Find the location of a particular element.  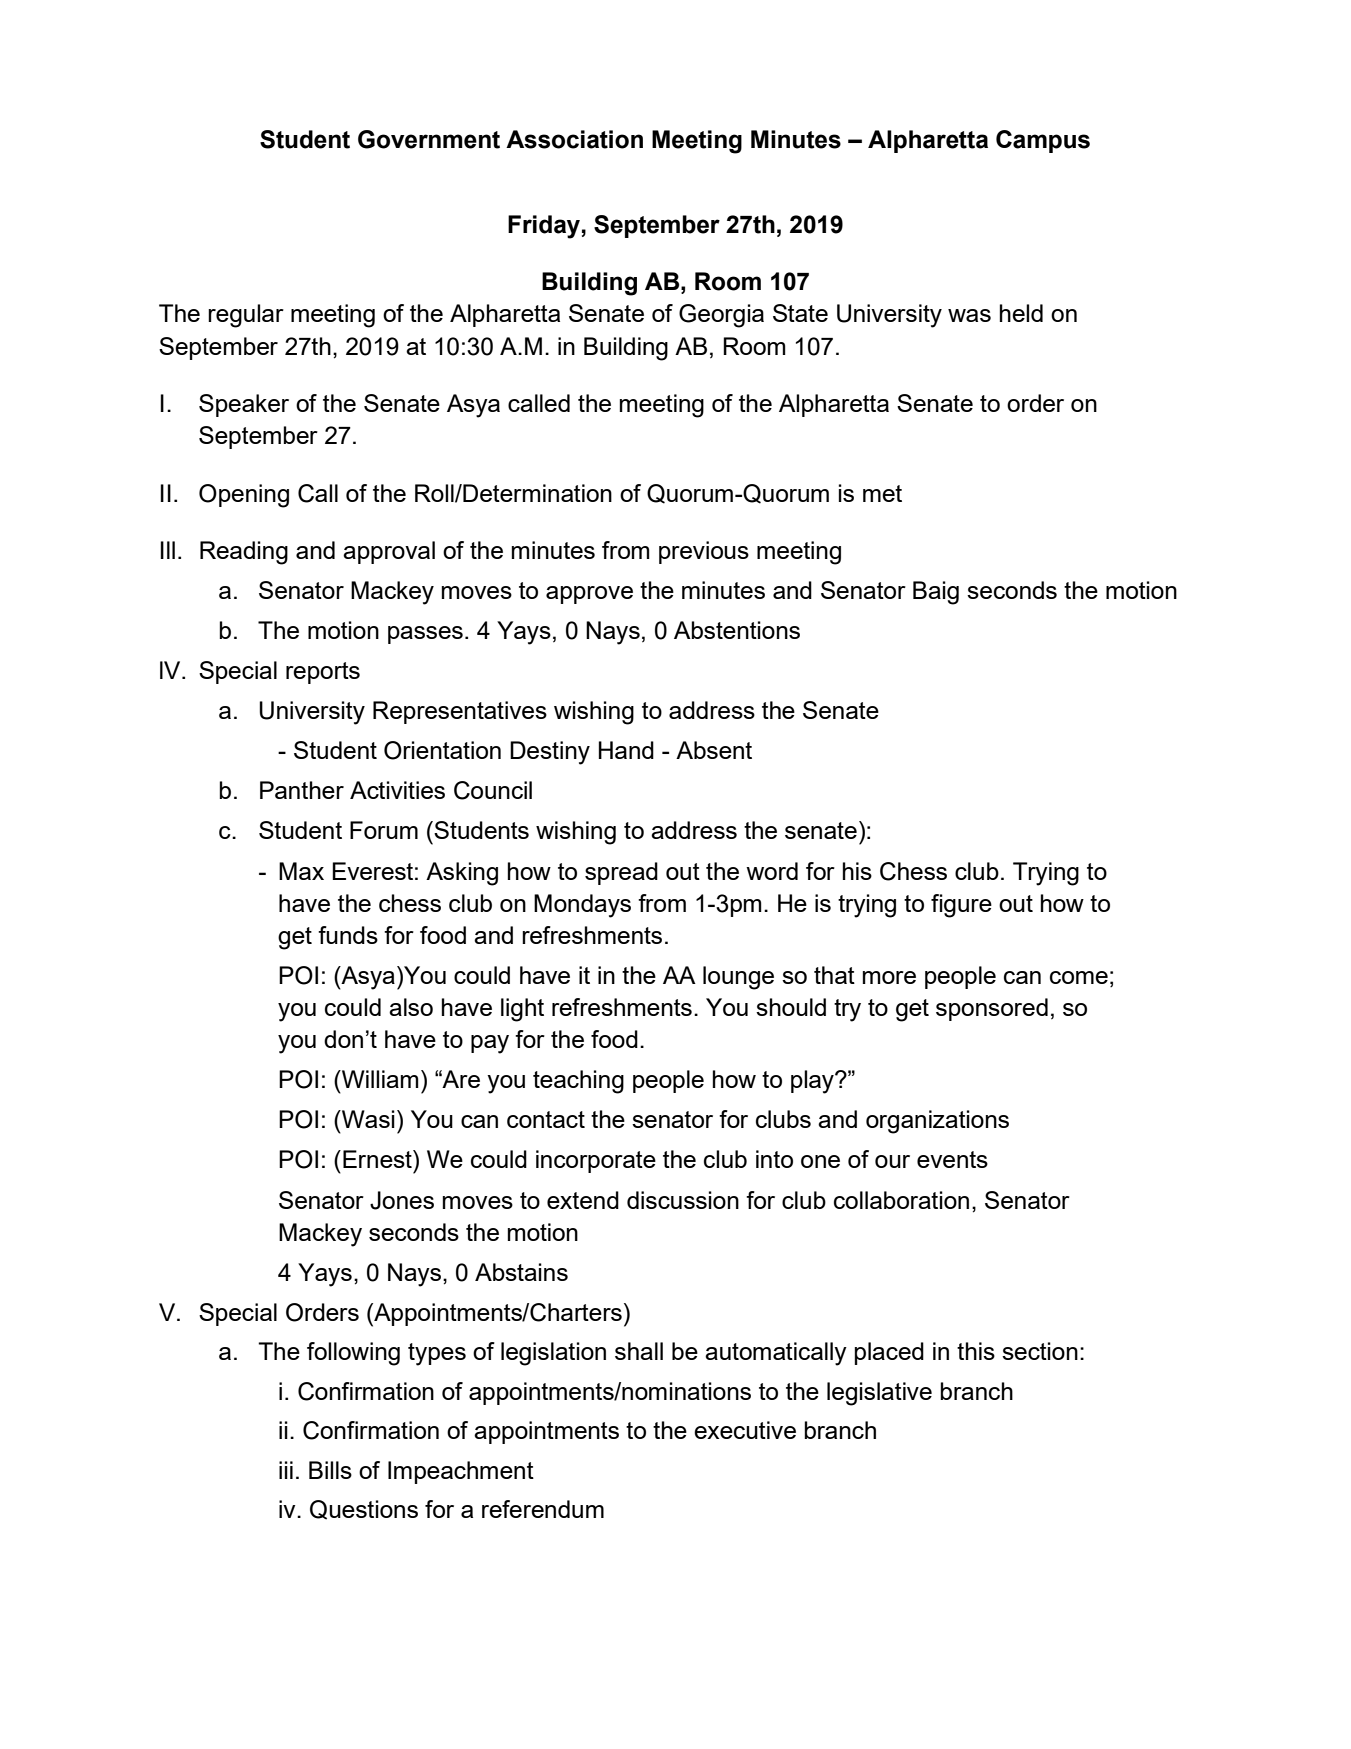

executive is located at coordinates (745, 1430).
